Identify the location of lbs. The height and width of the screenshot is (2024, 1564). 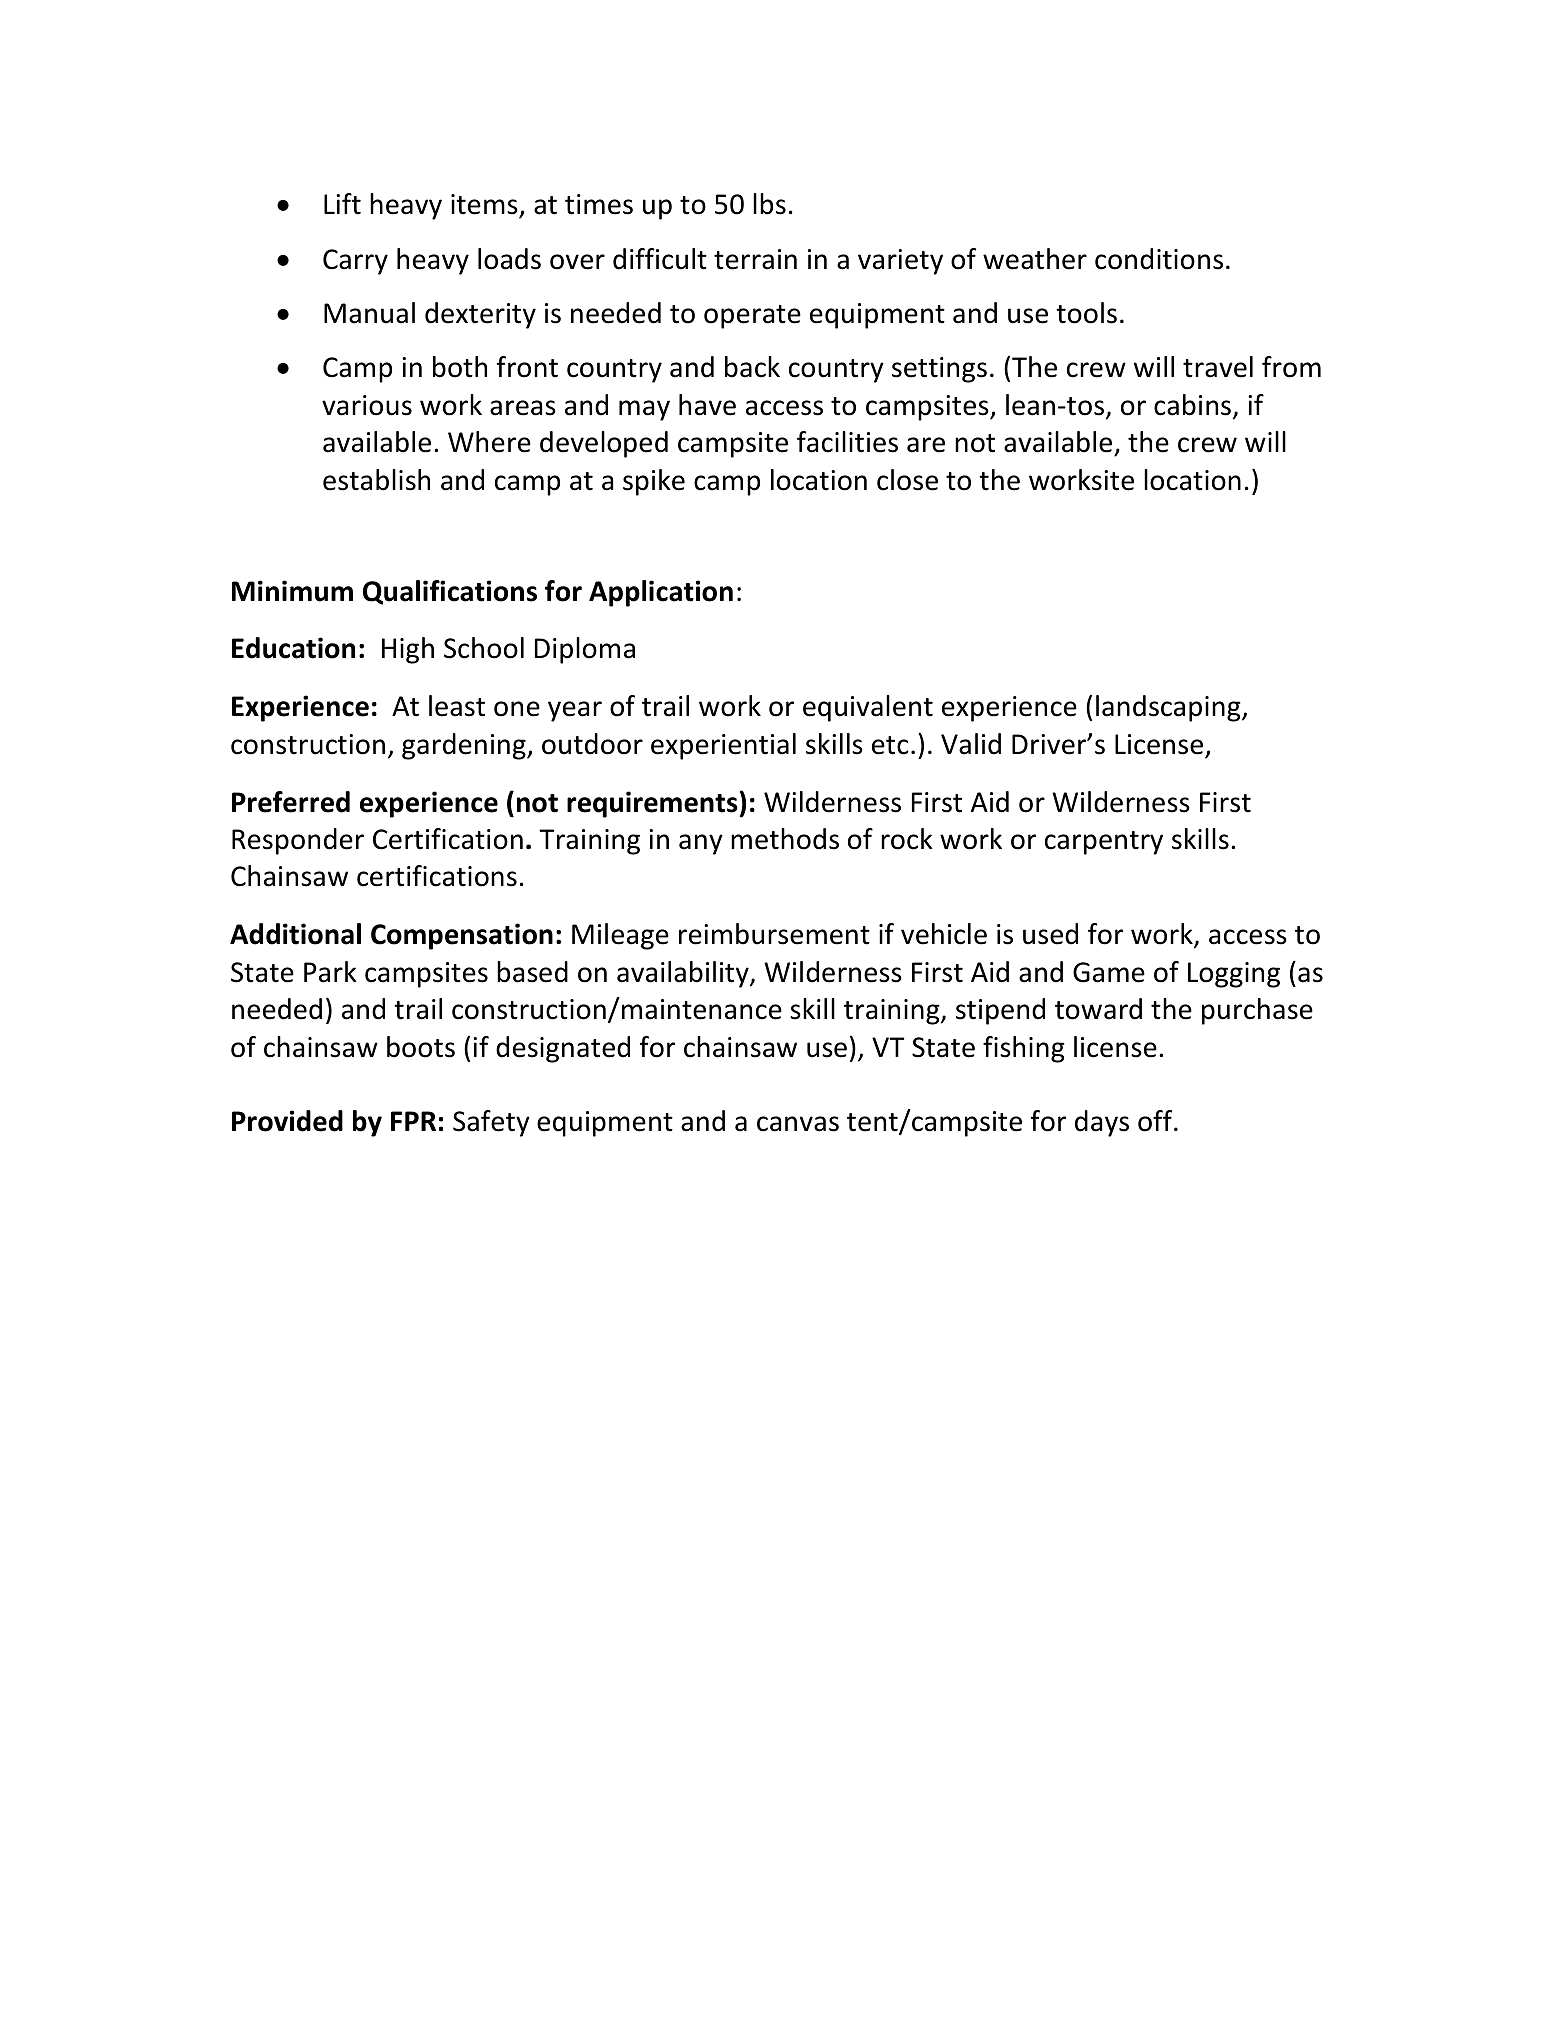
(769, 204).
